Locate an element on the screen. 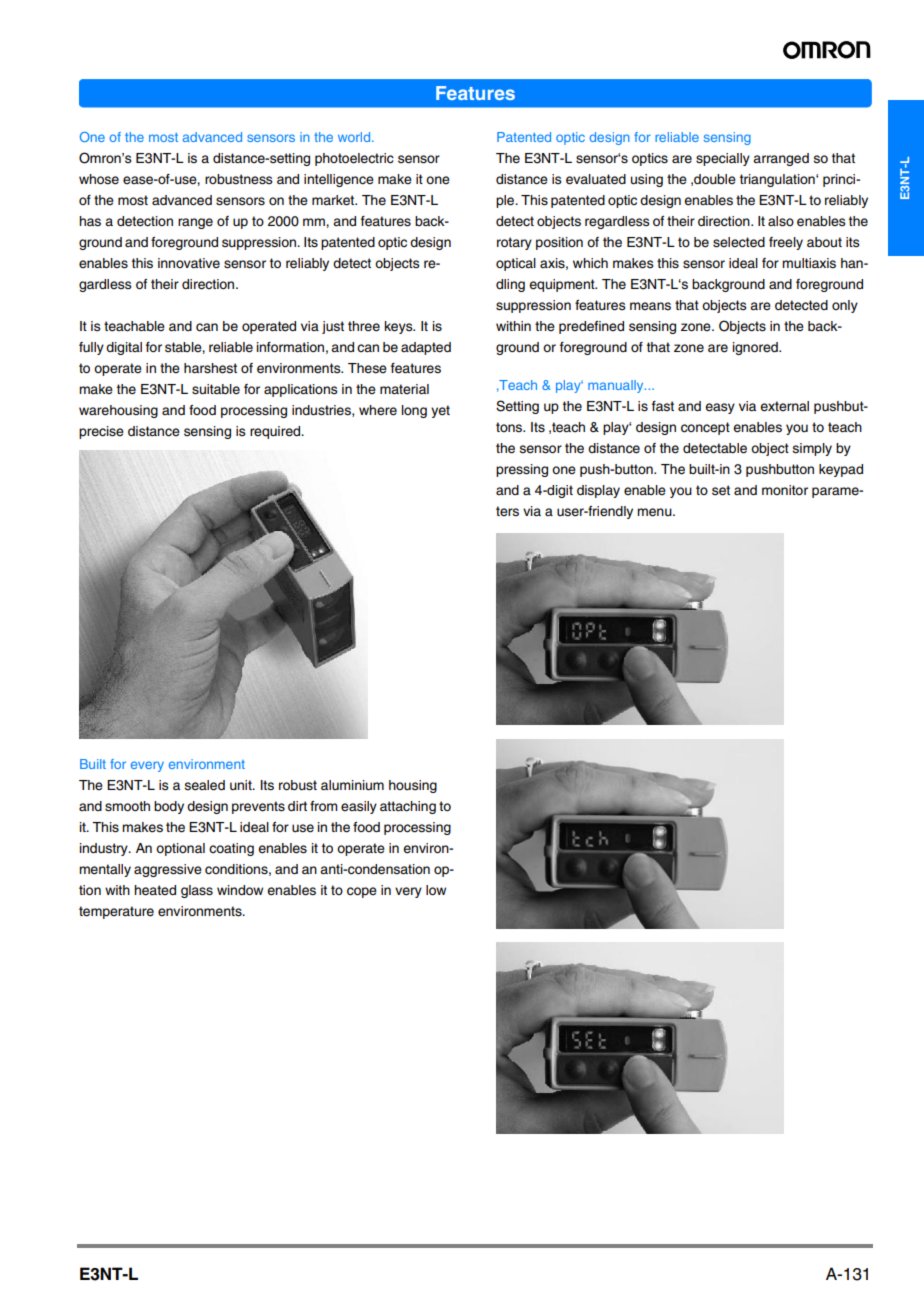 Image resolution: width=924 pixels, height=1308 pixels. precise is located at coordinates (101, 432).
